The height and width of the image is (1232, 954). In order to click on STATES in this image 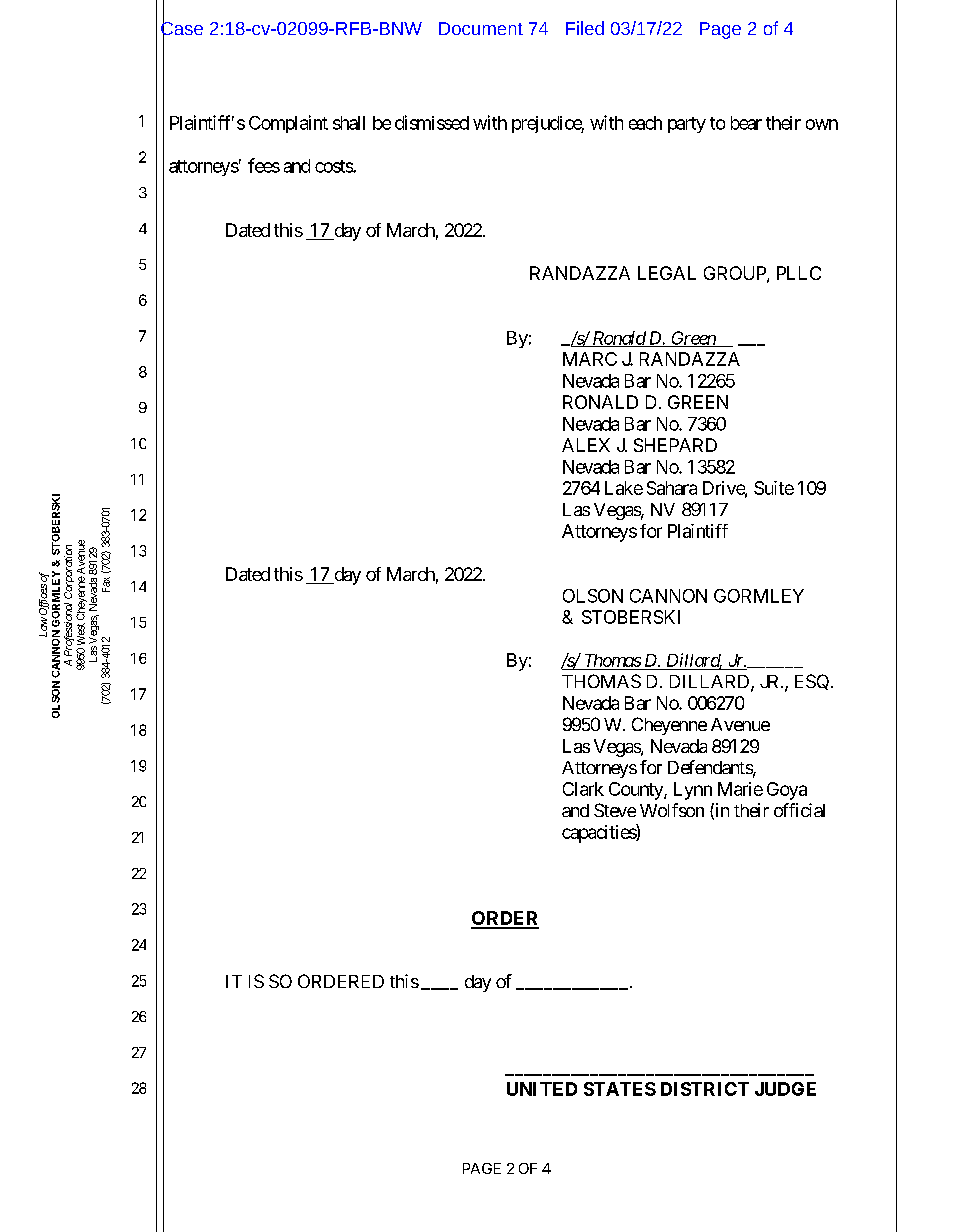, I will do `click(620, 1089)`.
